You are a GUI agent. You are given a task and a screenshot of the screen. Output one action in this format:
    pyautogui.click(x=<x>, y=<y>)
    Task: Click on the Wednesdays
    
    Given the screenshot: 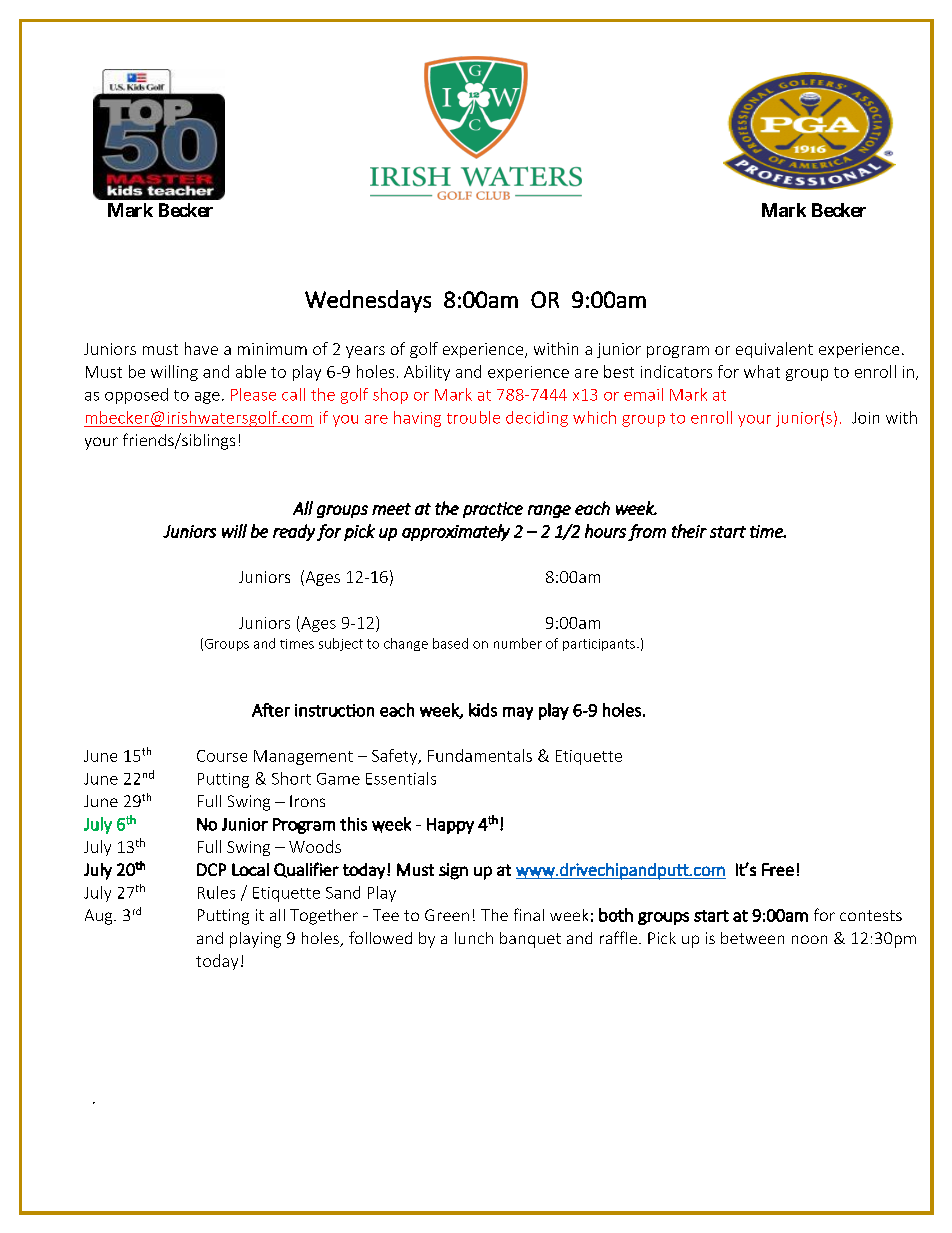 What is the action you would take?
    pyautogui.click(x=368, y=301)
